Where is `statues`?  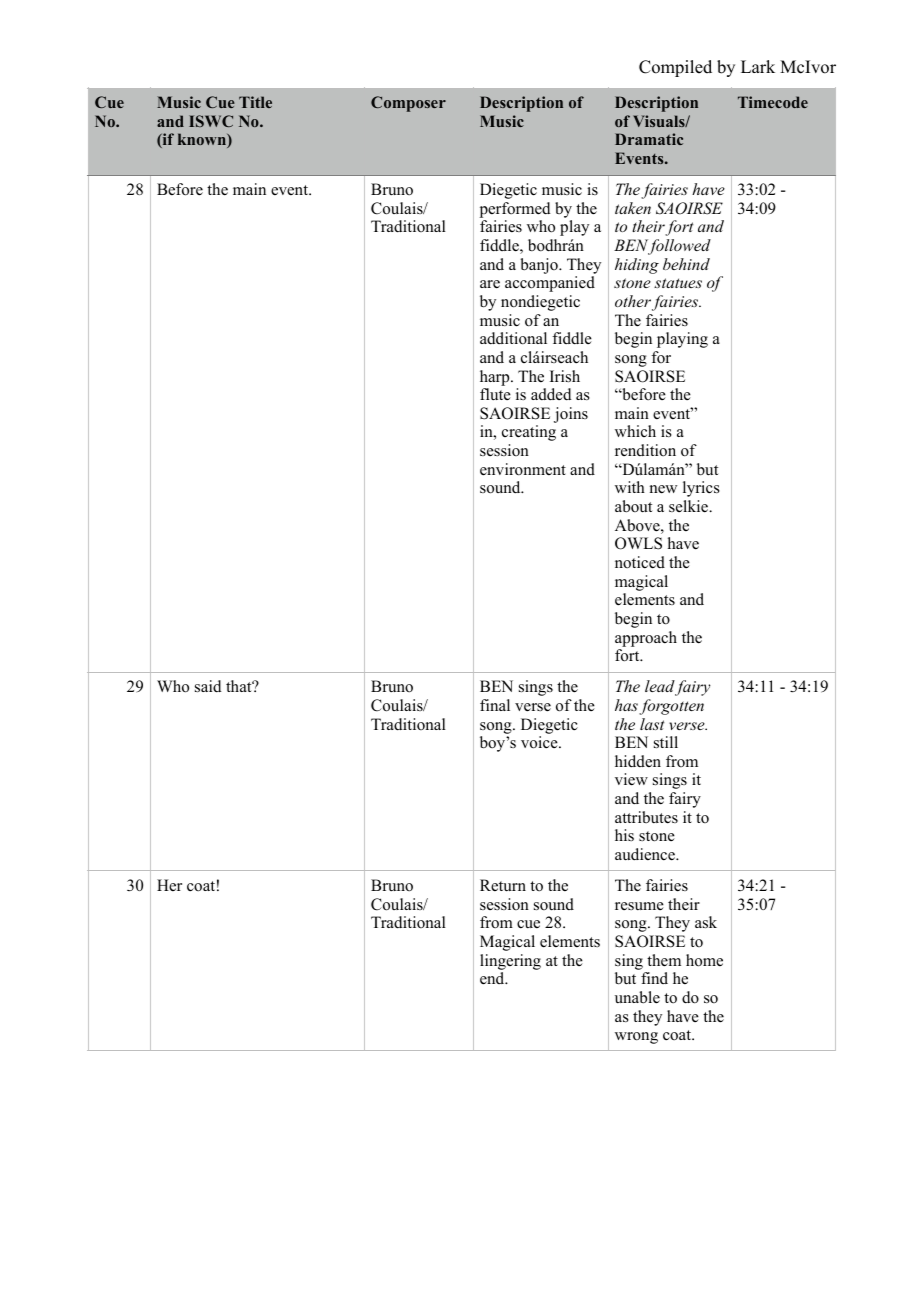
statues is located at coordinates (678, 283).
